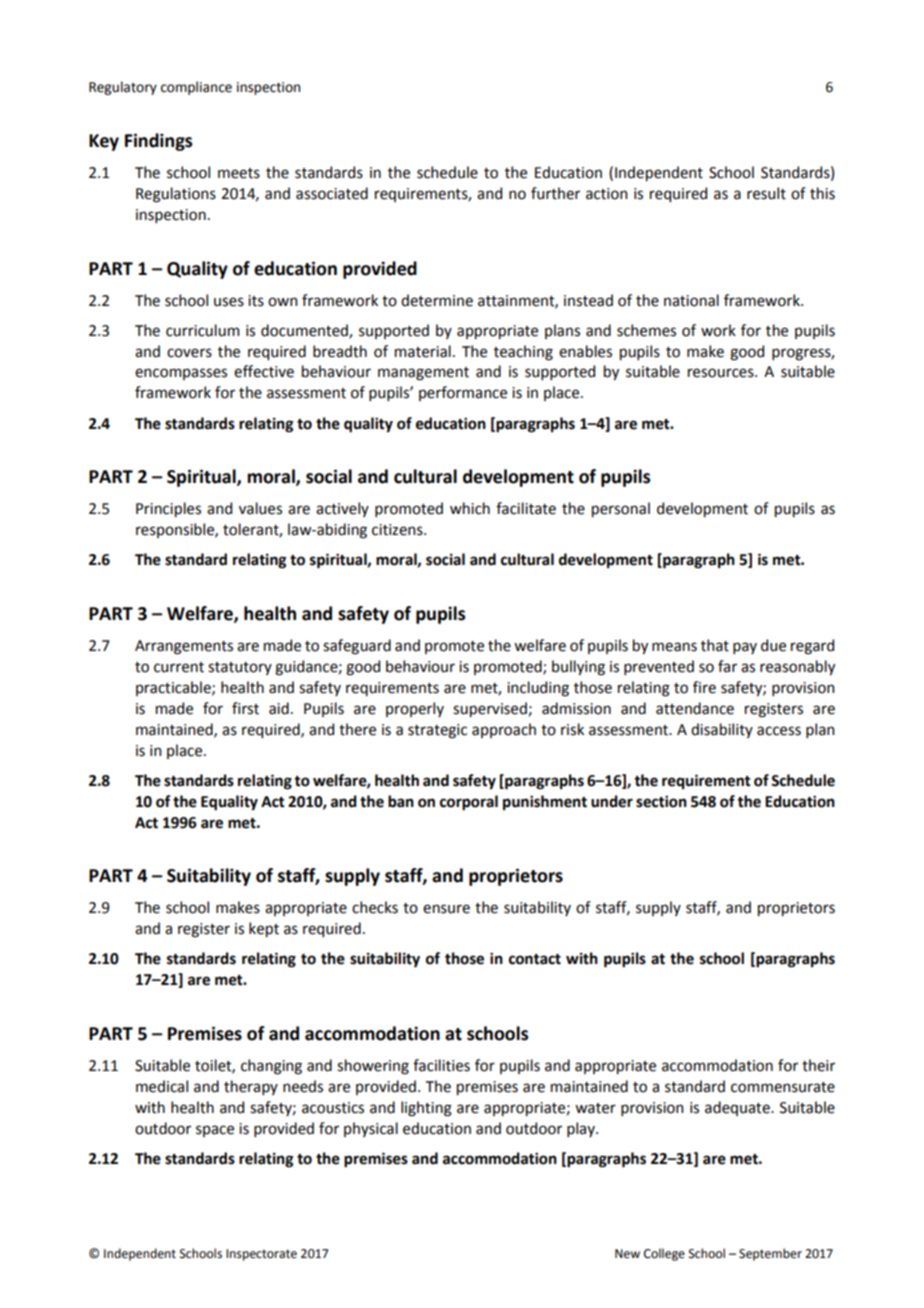 The height and width of the document is (1308, 924). I want to click on which, so click(470, 508).
